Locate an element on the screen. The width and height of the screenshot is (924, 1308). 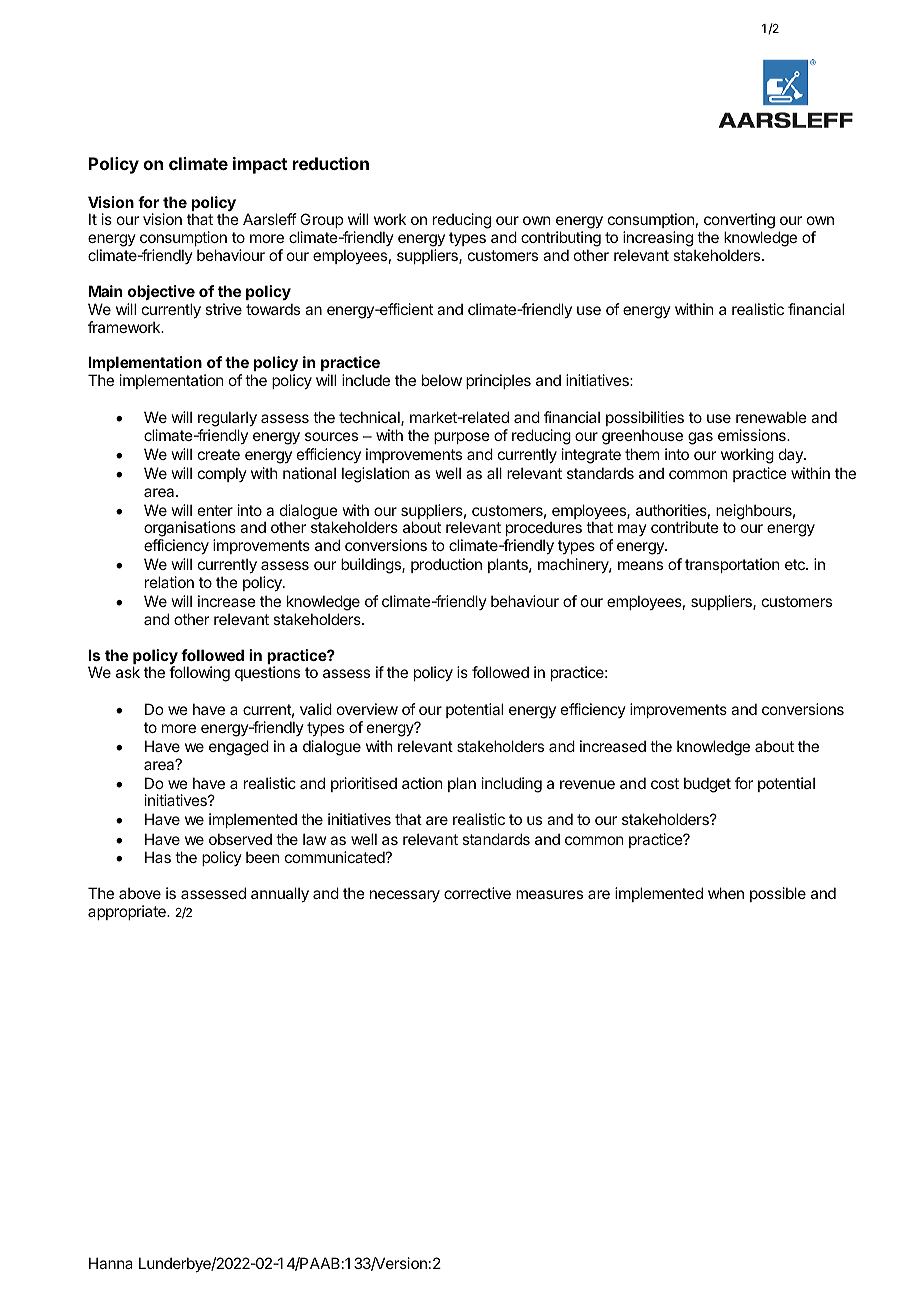
Hanna is located at coordinates (111, 1263).
